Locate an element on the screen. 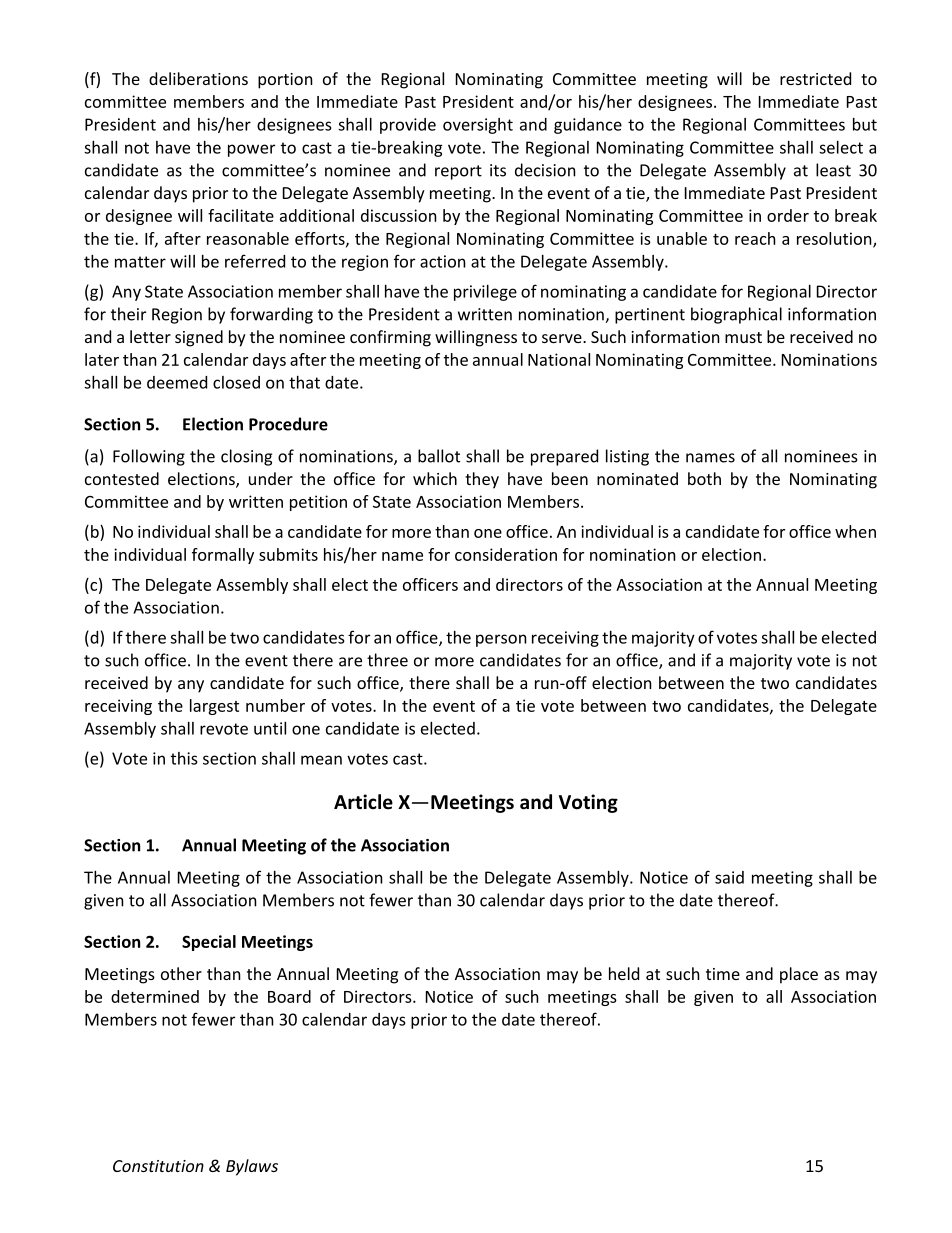 This screenshot has height=1233, width=952. Bylaws is located at coordinates (252, 1167).
